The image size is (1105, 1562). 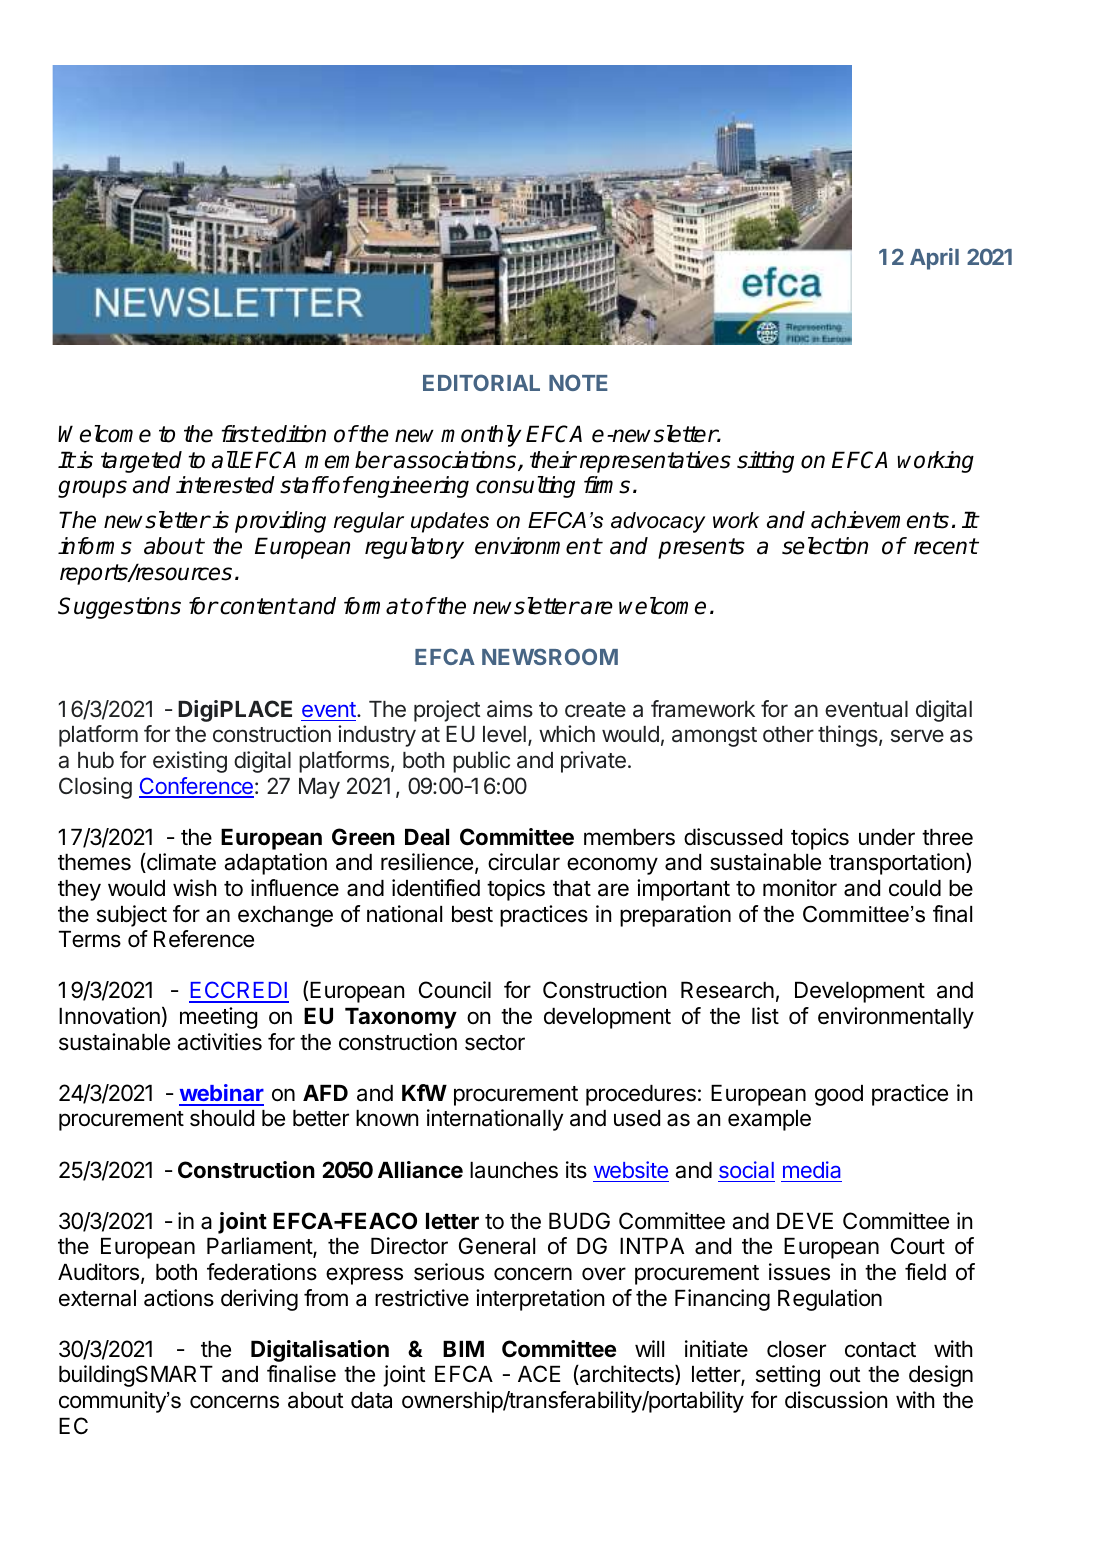 What do you see at coordinates (481, 382) in the image?
I see `EDITORIAL` at bounding box center [481, 382].
